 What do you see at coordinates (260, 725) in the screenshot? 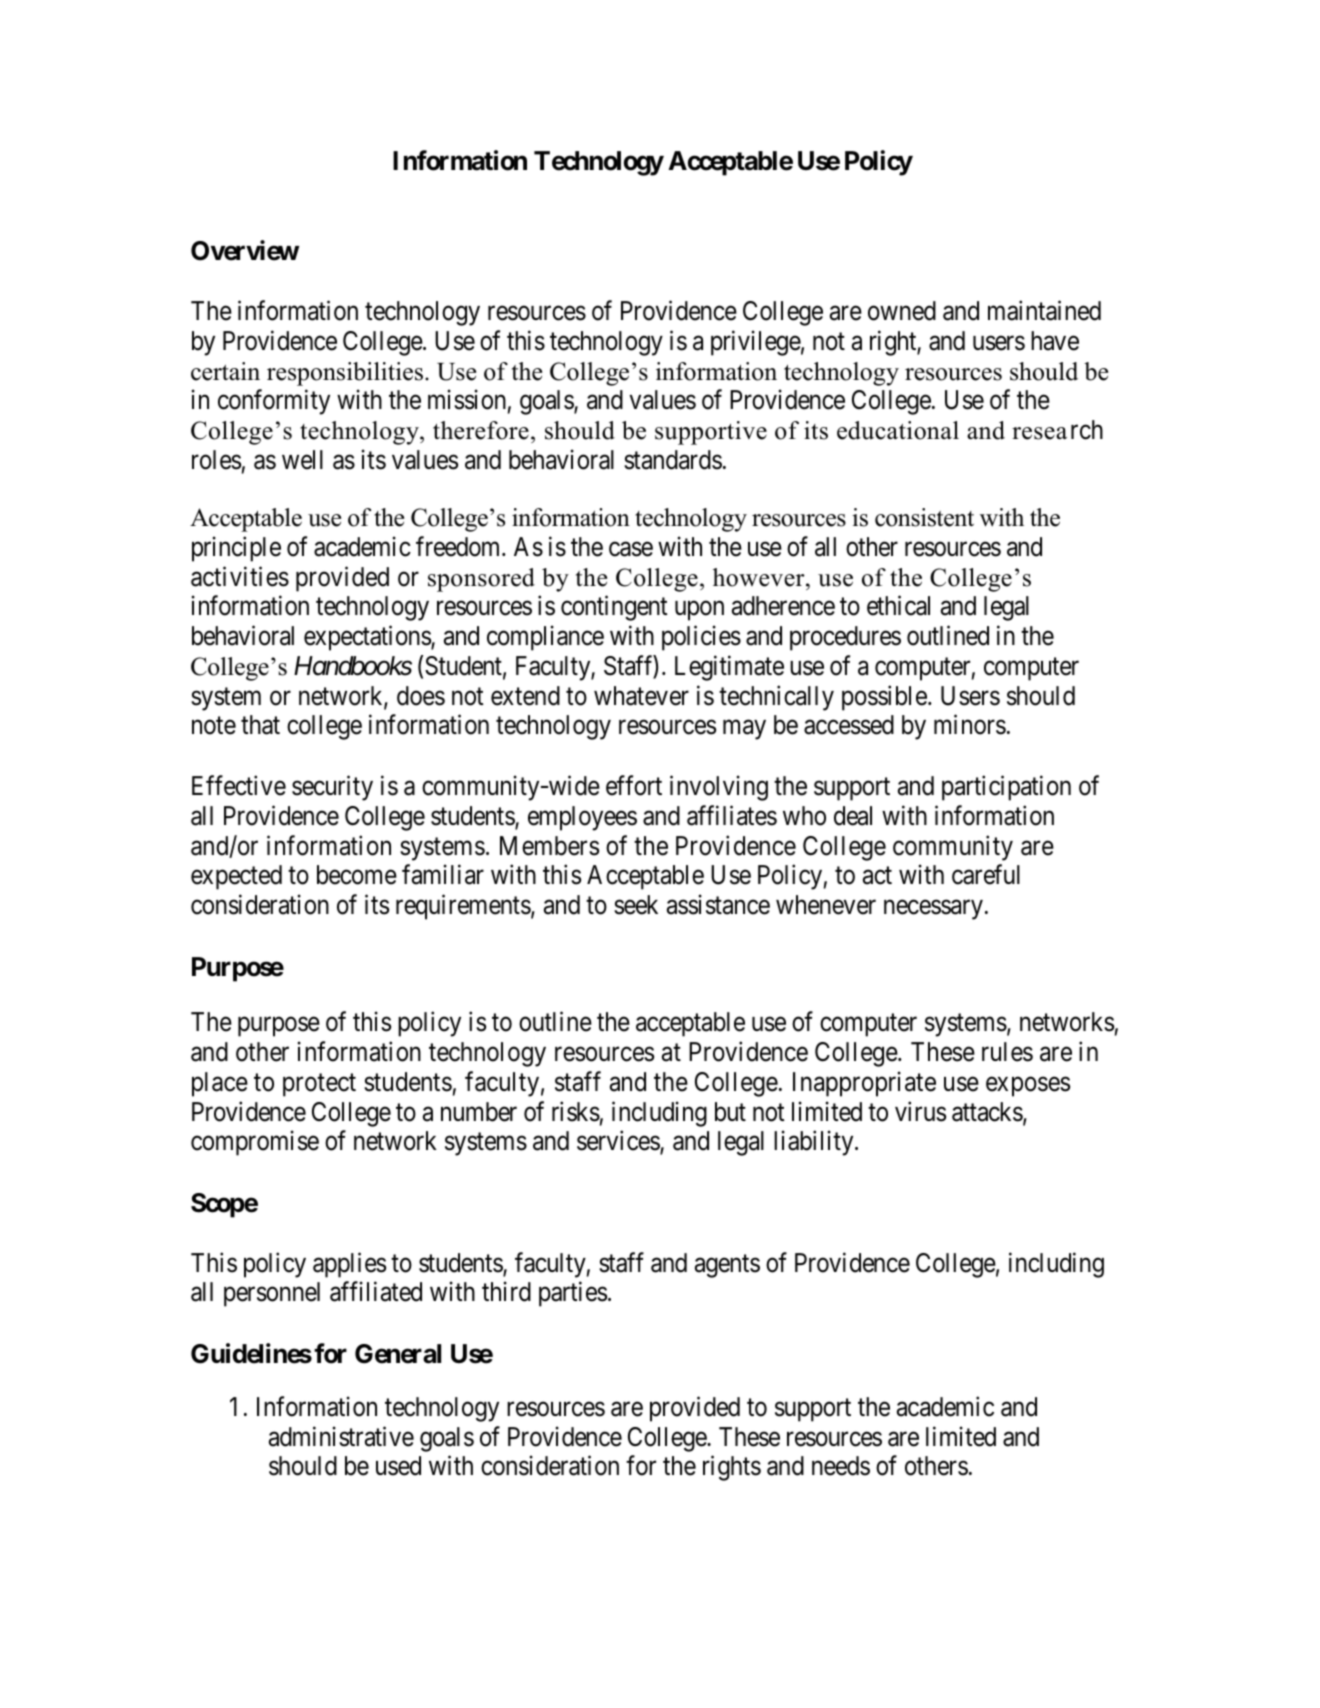
I see `that` at bounding box center [260, 725].
